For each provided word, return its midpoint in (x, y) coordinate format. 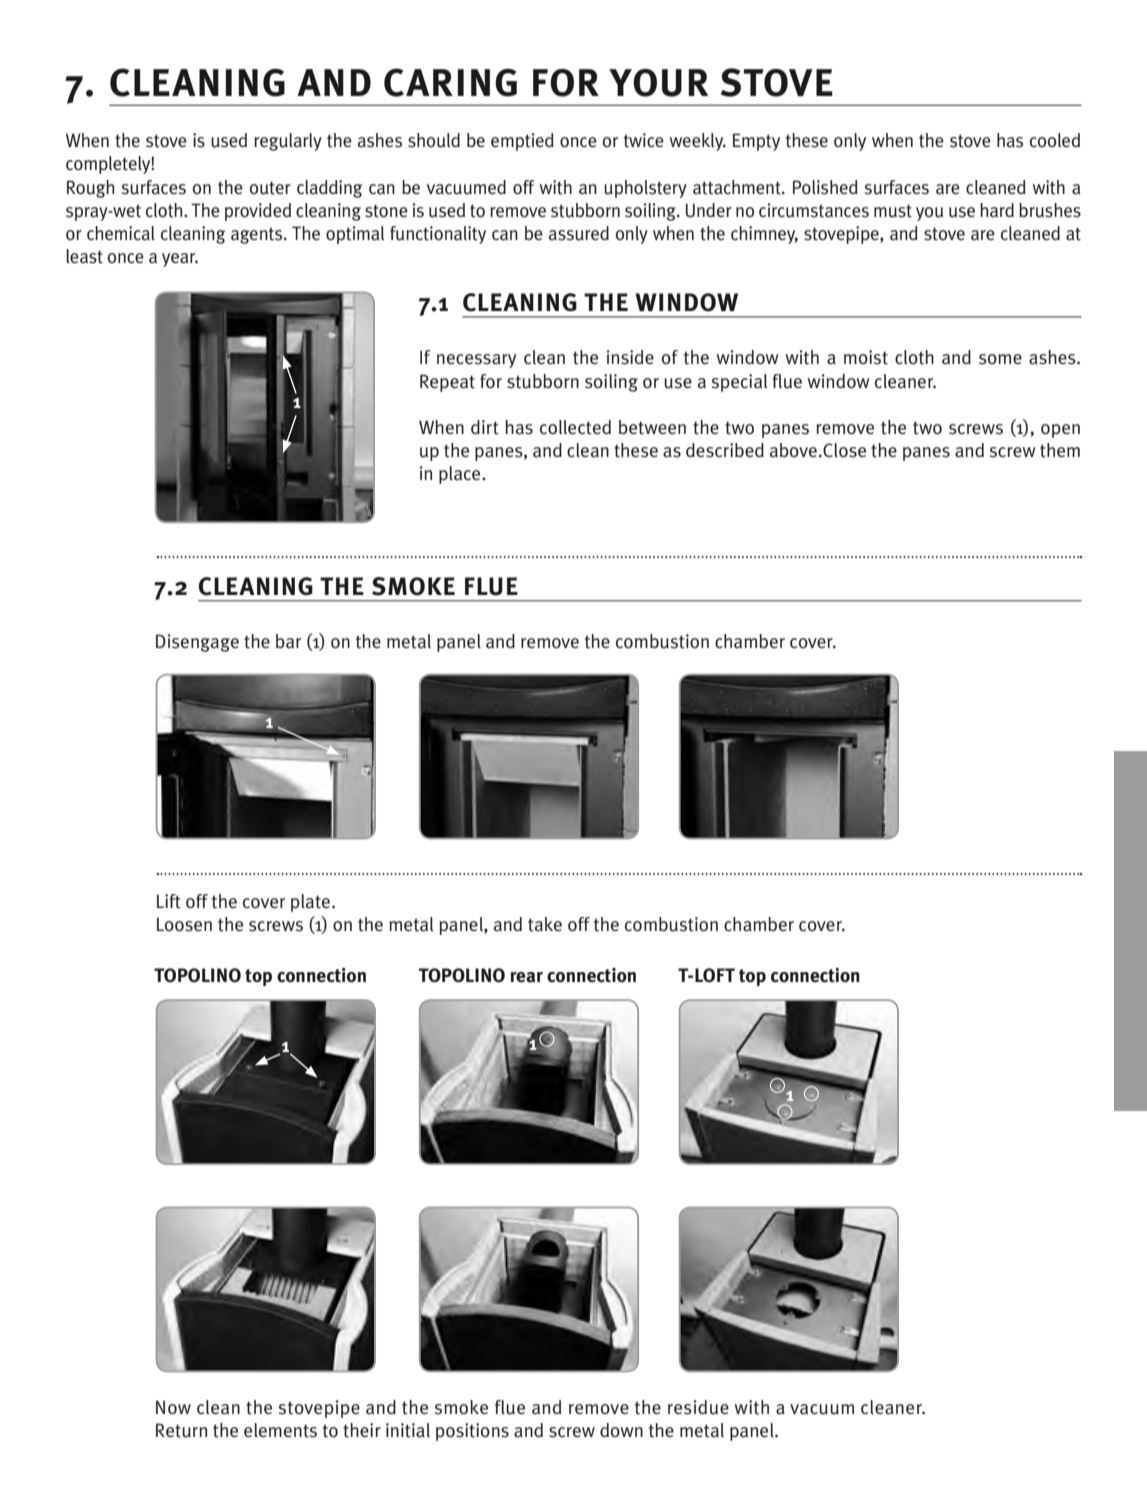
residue (698, 1407)
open (1060, 431)
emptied (522, 142)
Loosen (184, 924)
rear (526, 977)
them (1060, 450)
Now (173, 1407)
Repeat (447, 383)
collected (575, 427)
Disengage (197, 643)
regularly (288, 142)
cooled (1055, 140)
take (545, 924)
